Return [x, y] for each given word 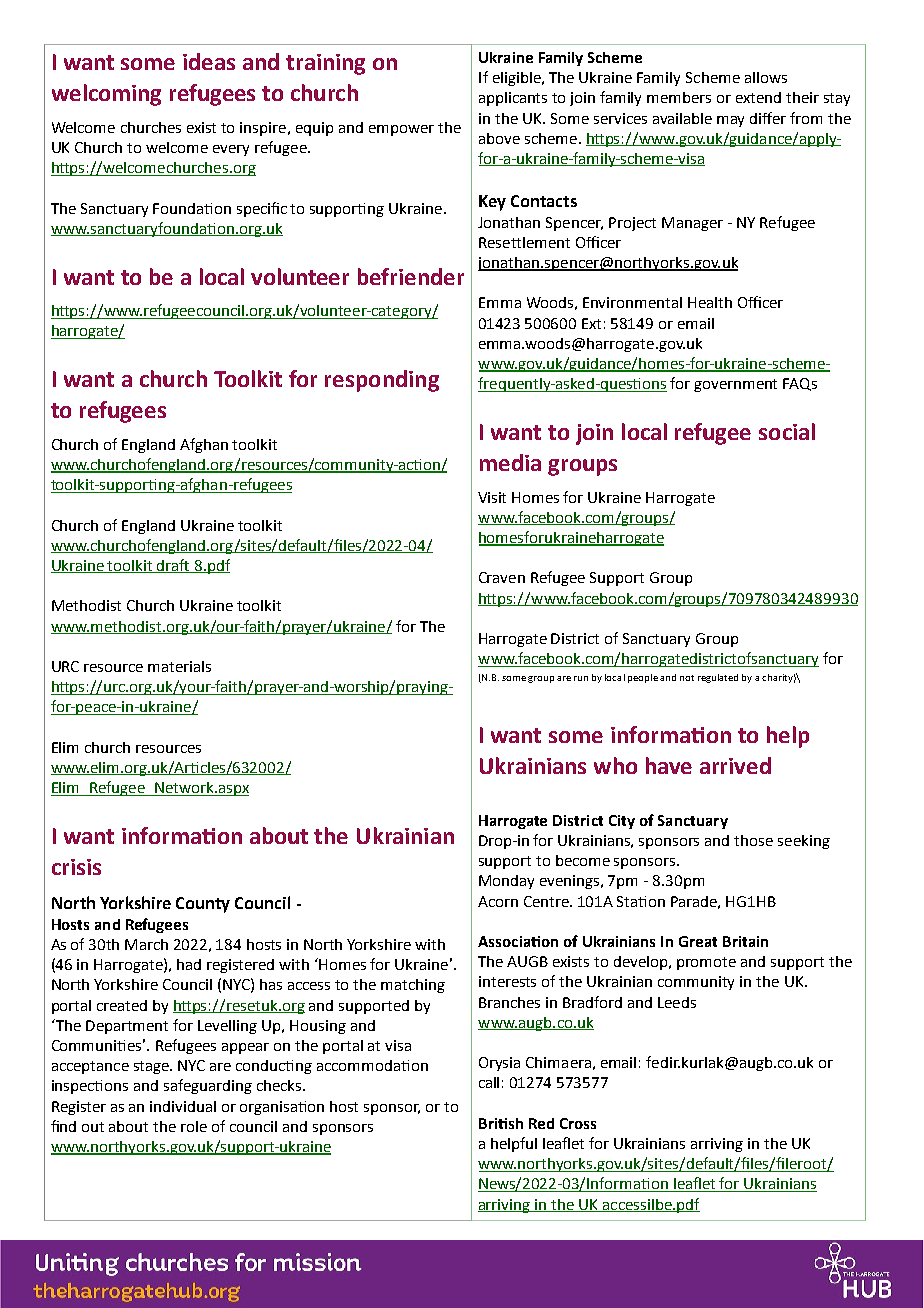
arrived [735, 765]
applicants [513, 99]
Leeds [677, 1002]
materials [179, 666]
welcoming [106, 95]
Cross [578, 1123]
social [787, 431]
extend [758, 97]
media [510, 462]
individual [183, 1106]
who [615, 765]
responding [382, 381]
